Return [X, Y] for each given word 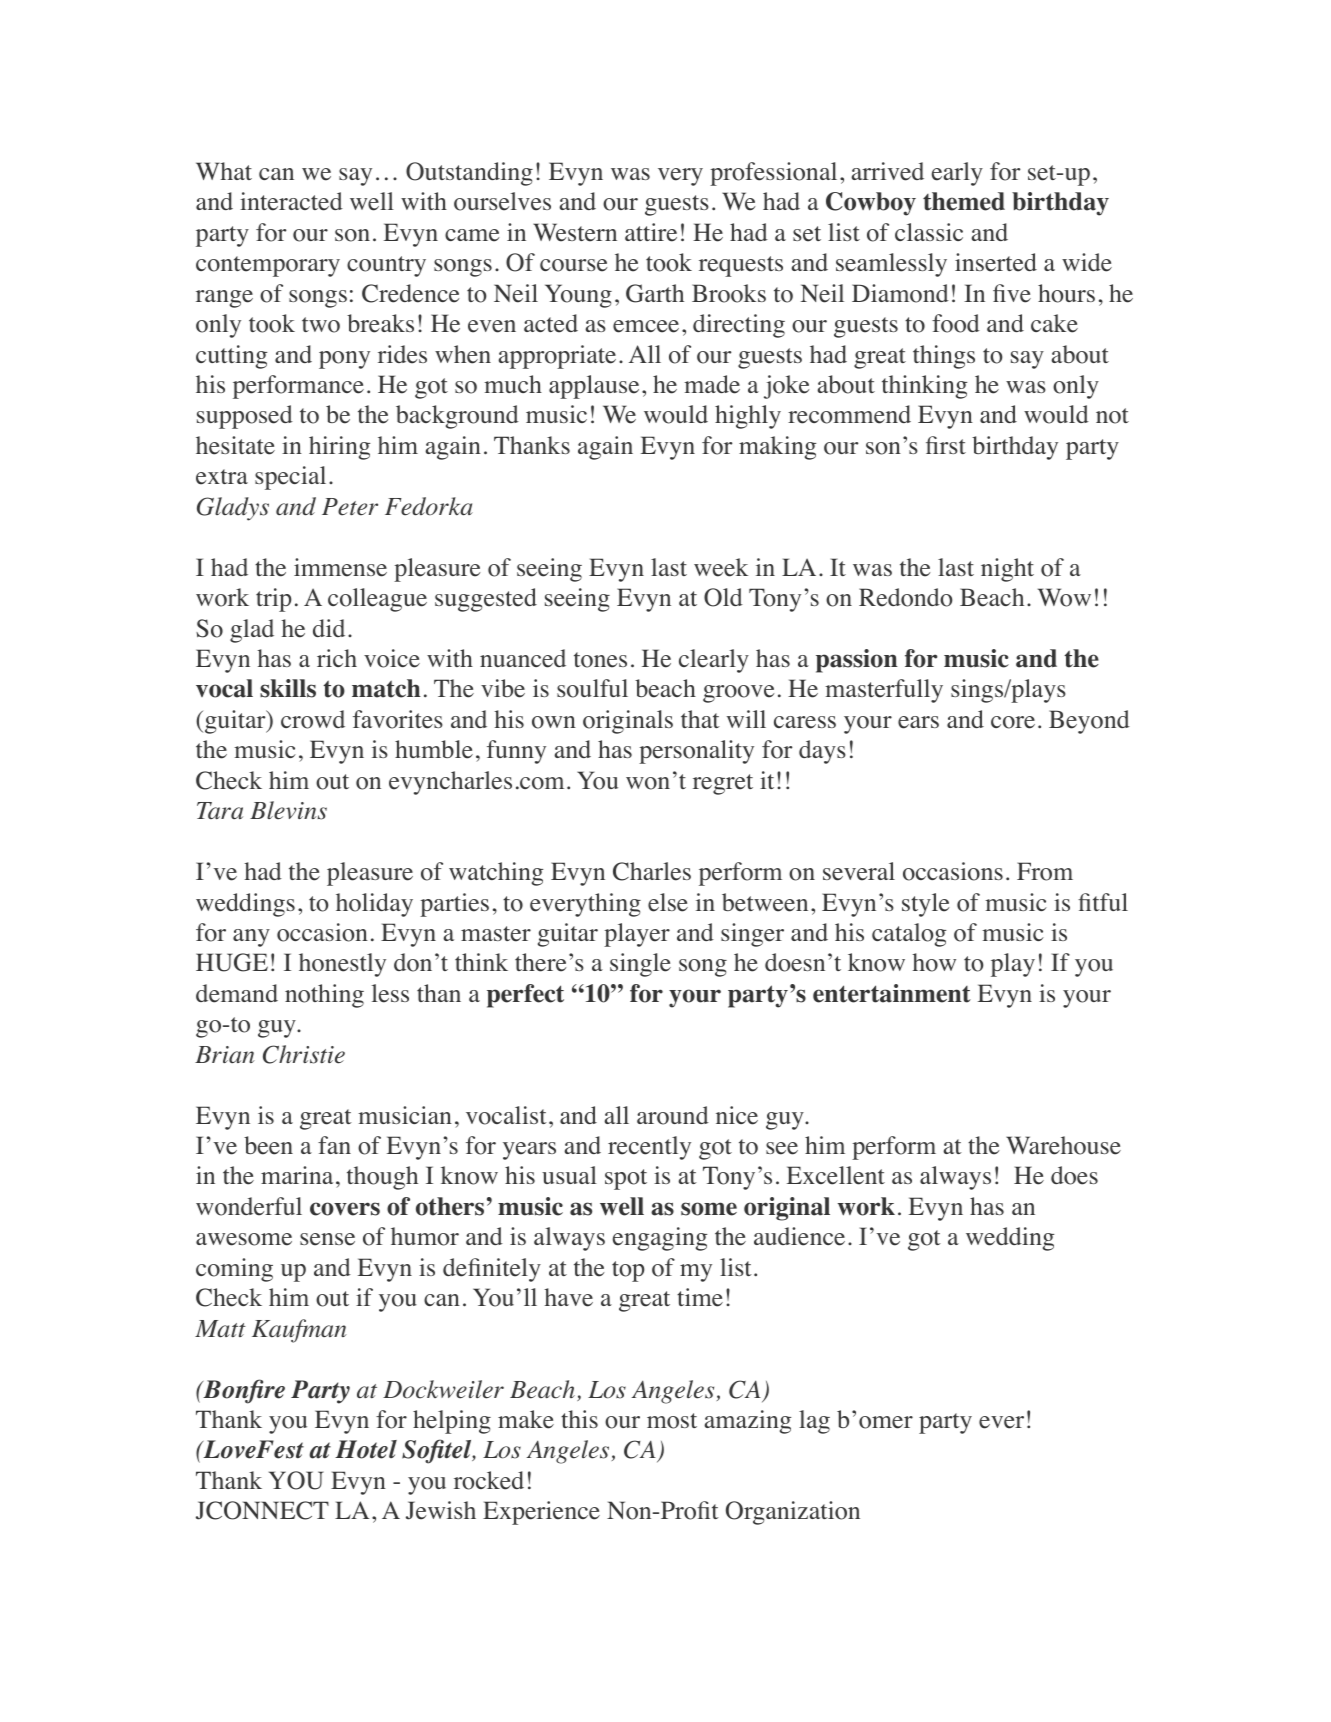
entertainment [892, 993]
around [673, 1115]
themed [964, 201]
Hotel [366, 1449]
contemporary [268, 266]
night [1007, 570]
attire [651, 232]
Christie [304, 1054]
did [329, 628]
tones [600, 660]
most [672, 1421]
